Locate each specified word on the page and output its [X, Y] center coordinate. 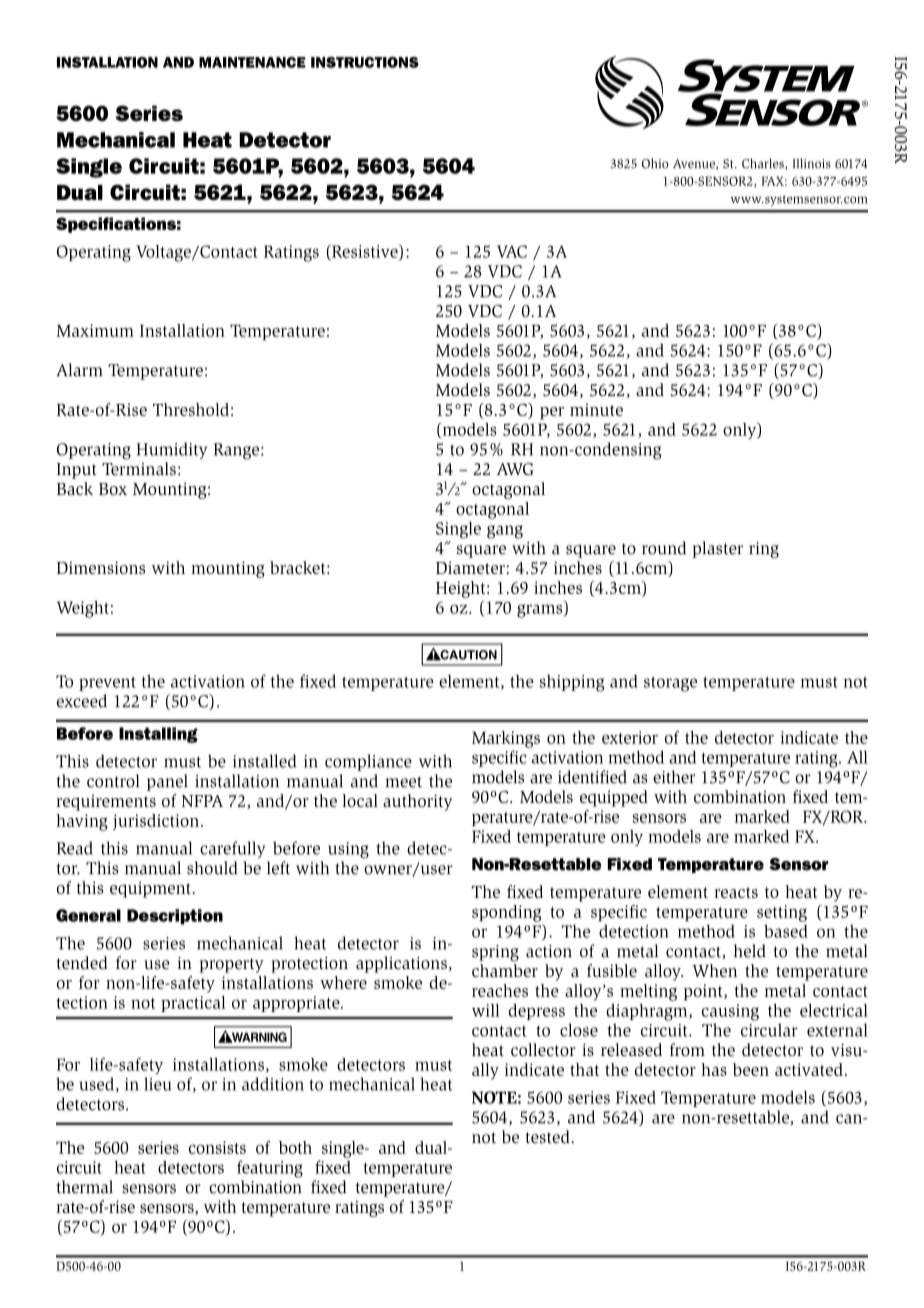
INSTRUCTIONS [365, 62]
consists [217, 1147]
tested [547, 1137]
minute [596, 409]
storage [670, 684]
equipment [150, 889]
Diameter [471, 567]
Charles [764, 164]
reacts [736, 892]
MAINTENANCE [252, 62]
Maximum [95, 330]
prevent [107, 684]
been [751, 1069]
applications [401, 964]
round [664, 548]
